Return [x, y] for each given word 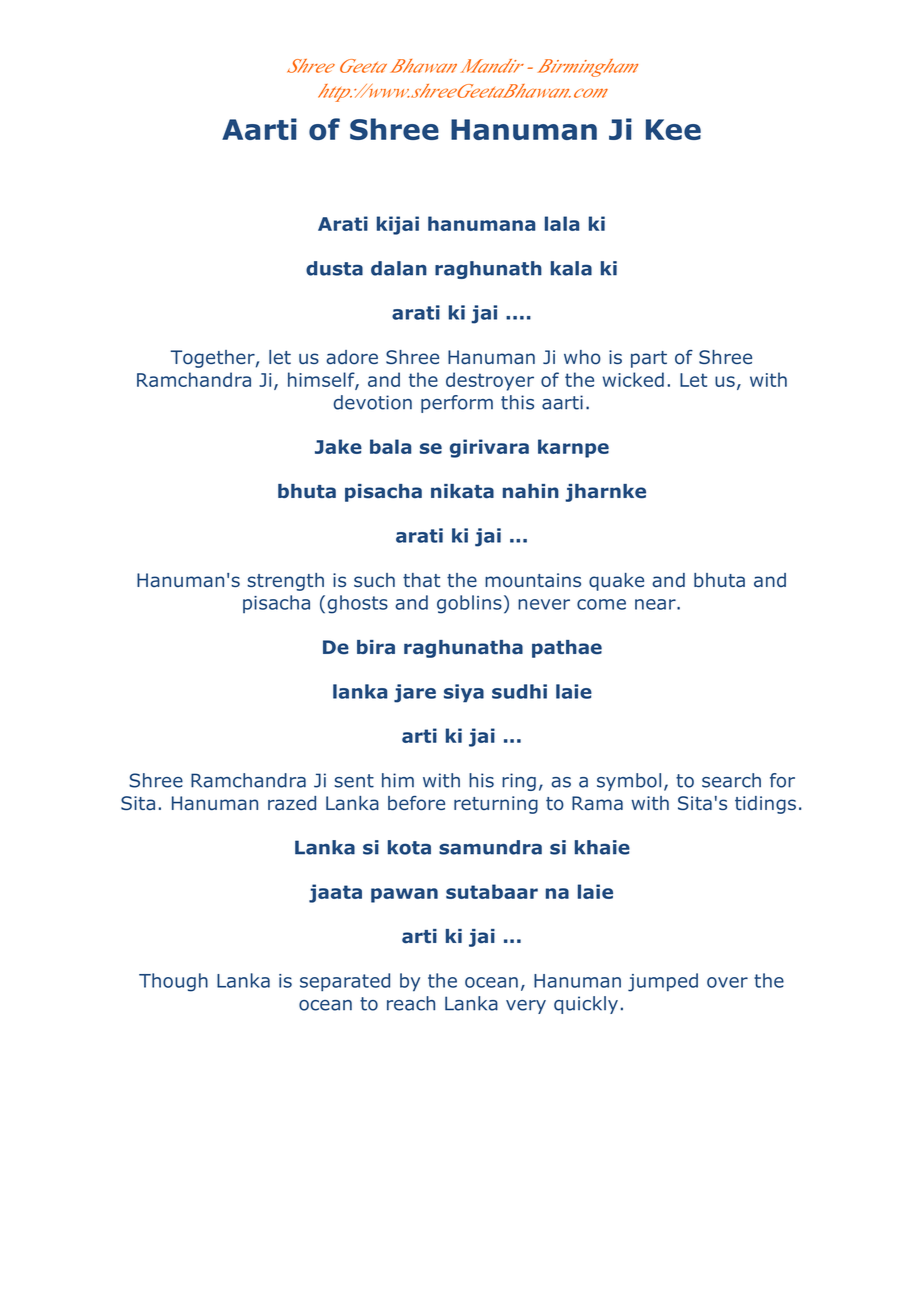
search [731, 780]
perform [457, 404]
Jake [338, 446]
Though [173, 982]
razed [292, 803]
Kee [673, 129]
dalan [399, 268]
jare [415, 693]
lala [562, 223]
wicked [633, 379]
